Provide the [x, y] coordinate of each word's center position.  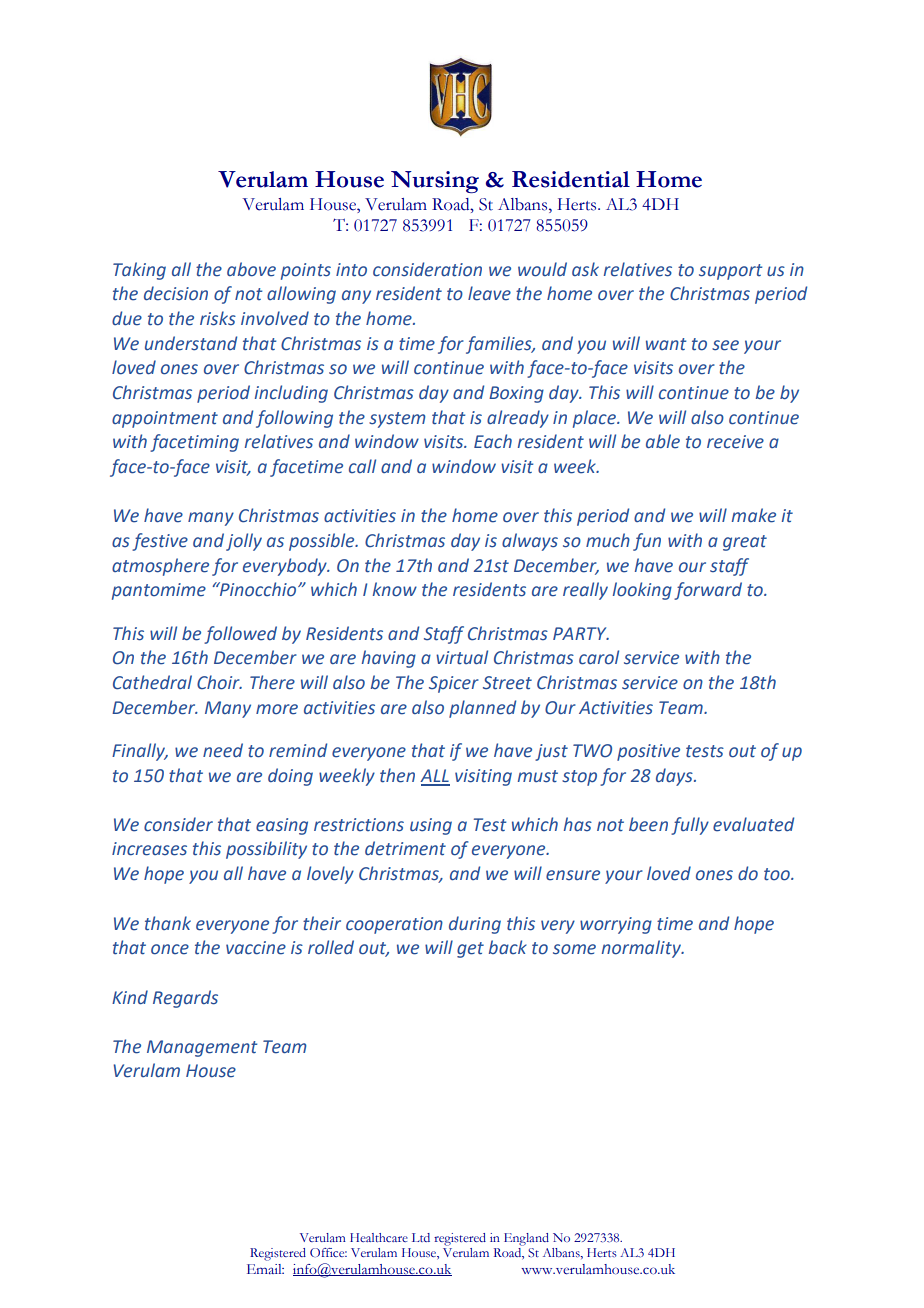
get [470, 950]
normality [642, 949]
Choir [219, 682]
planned [482, 709]
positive [648, 752]
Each [493, 441]
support [730, 272]
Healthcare [379, 1237]
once [170, 949]
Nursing [435, 182]
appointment [165, 419]
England [526, 1239]
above [251, 269]
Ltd [421, 1237]
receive [735, 442]
